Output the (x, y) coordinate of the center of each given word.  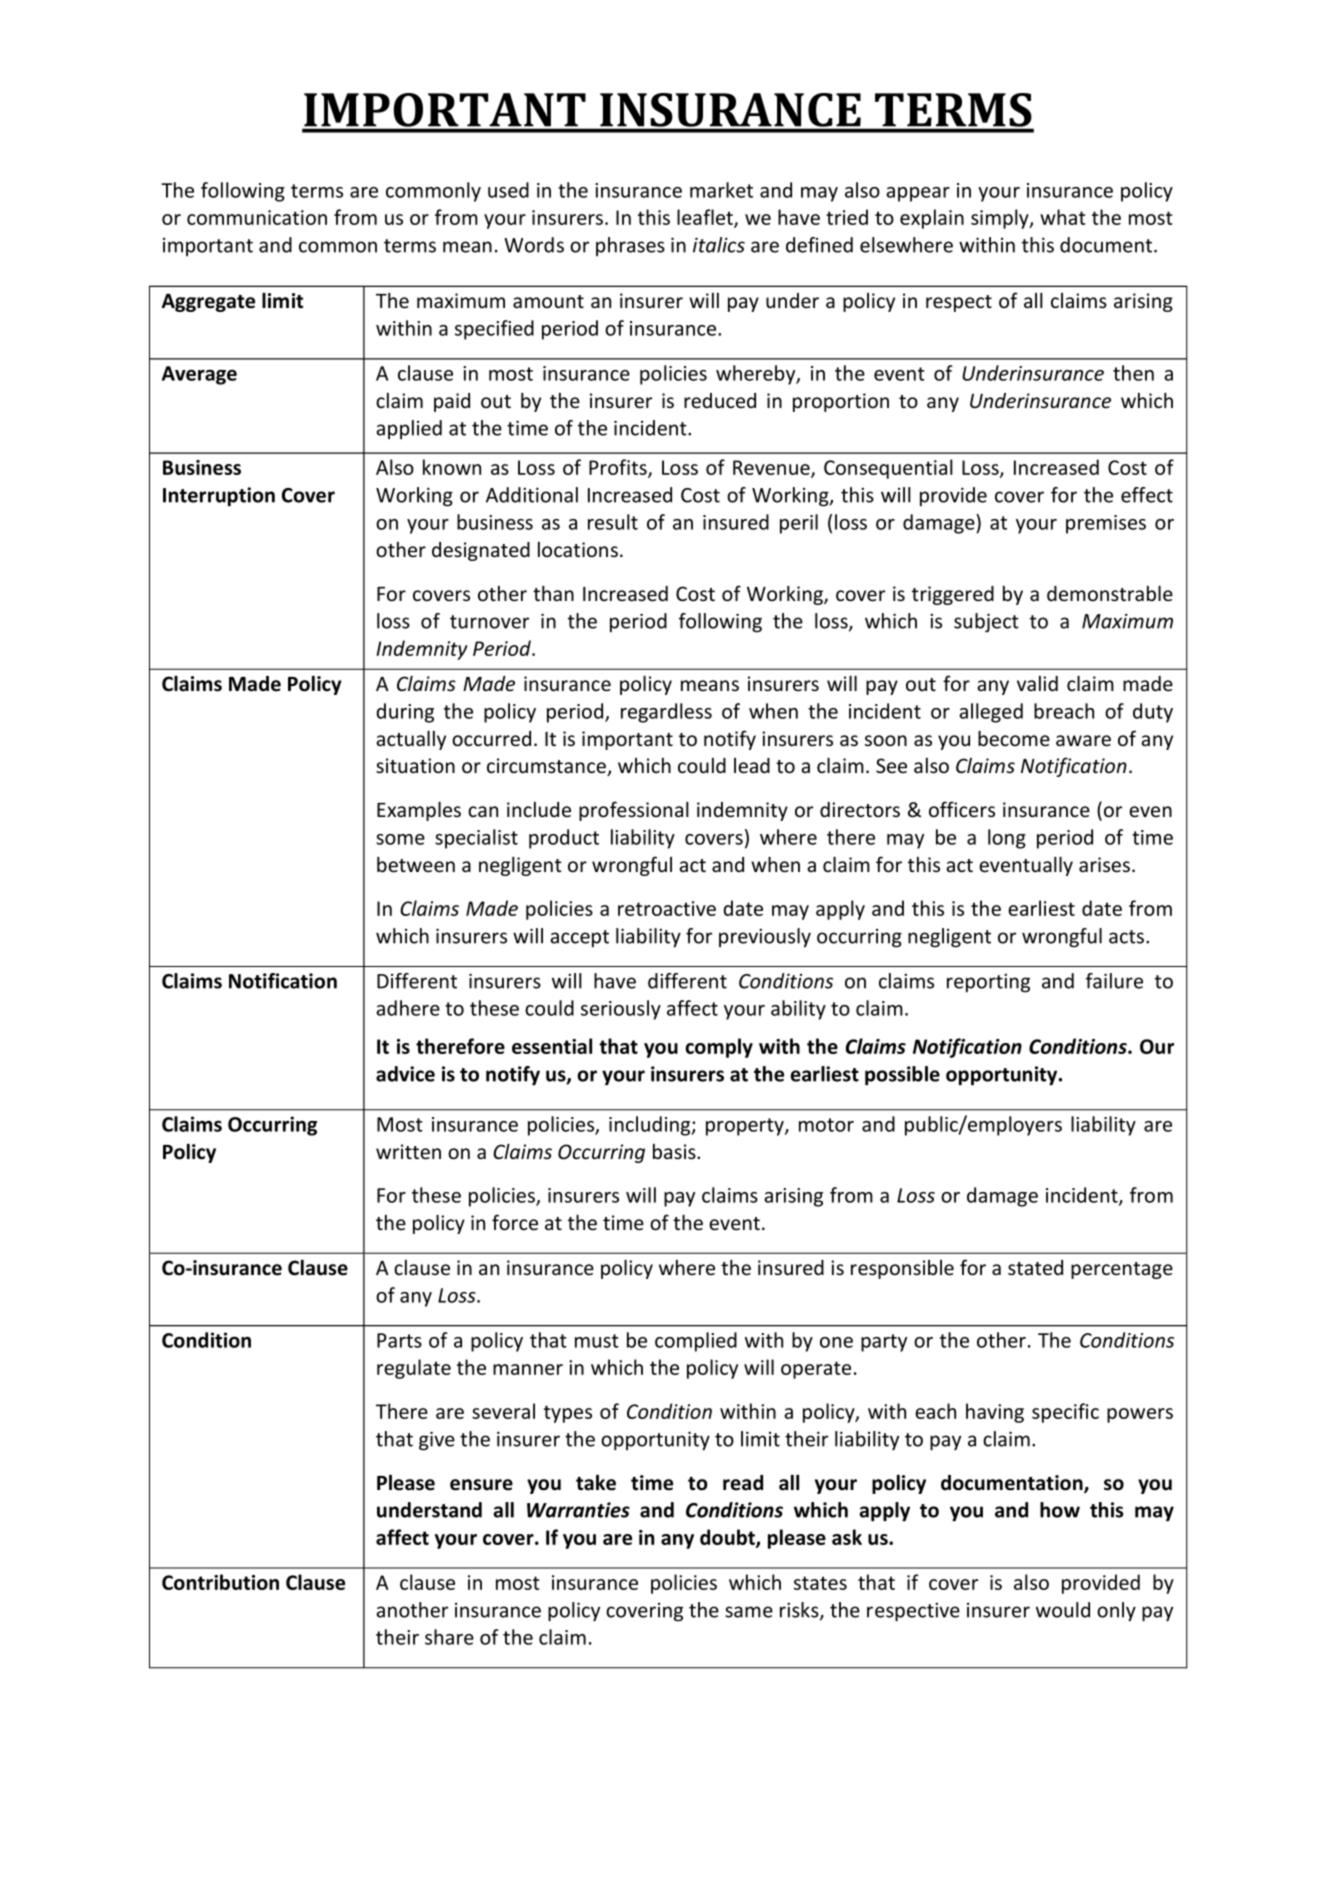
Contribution (220, 1582)
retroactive (667, 908)
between (416, 864)
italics (719, 245)
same (749, 1612)
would (1063, 1610)
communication (257, 217)
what (1063, 217)
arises (1106, 865)
